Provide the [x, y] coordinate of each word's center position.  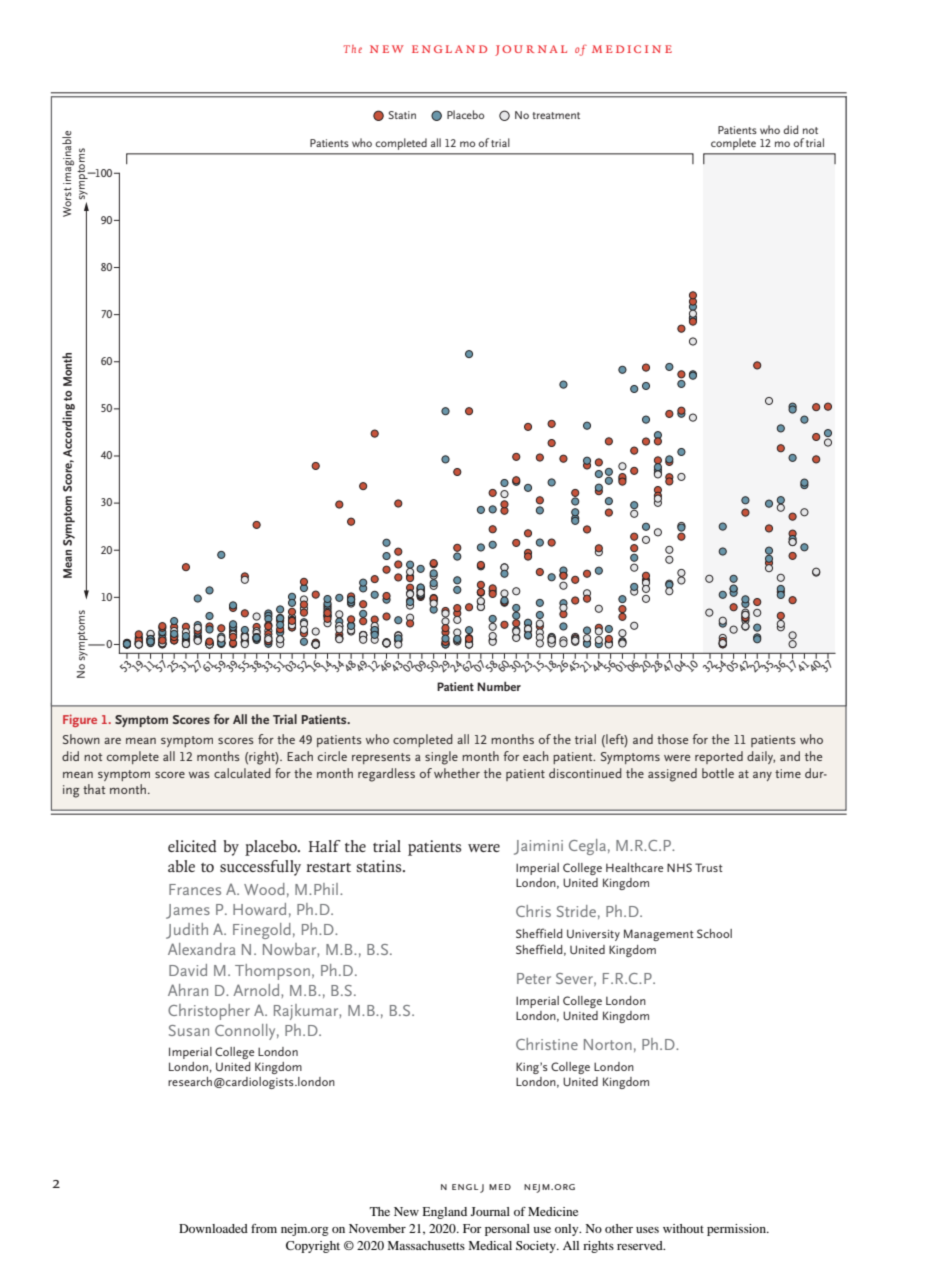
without [683, 1228]
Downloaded [213, 1228]
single [441, 758]
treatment [556, 115]
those [672, 739]
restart [328, 867]
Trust [709, 867]
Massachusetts [426, 1245]
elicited [192, 846]
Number [499, 686]
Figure [80, 720]
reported [719, 757]
